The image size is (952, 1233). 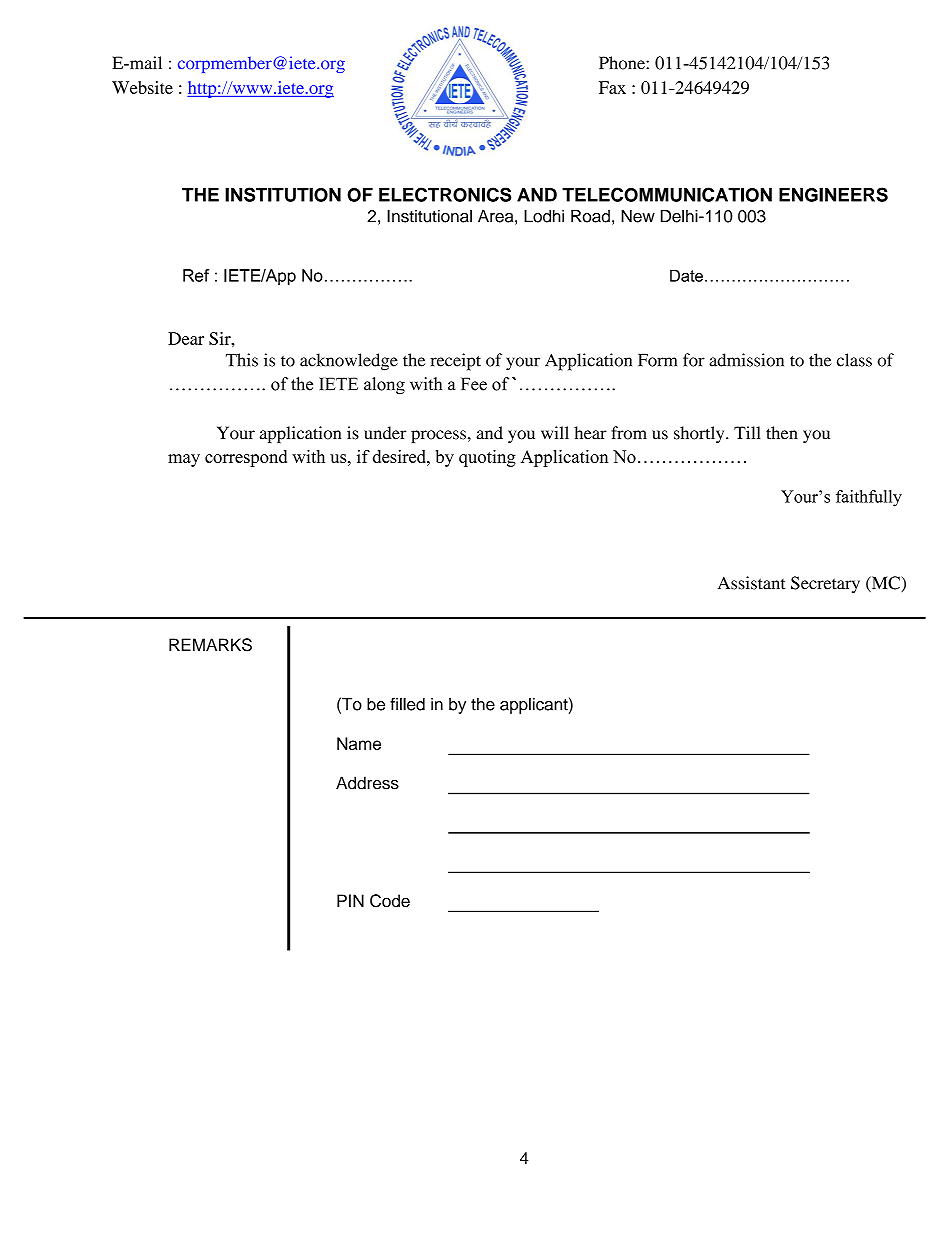 I want to click on Code, so click(x=390, y=901).
